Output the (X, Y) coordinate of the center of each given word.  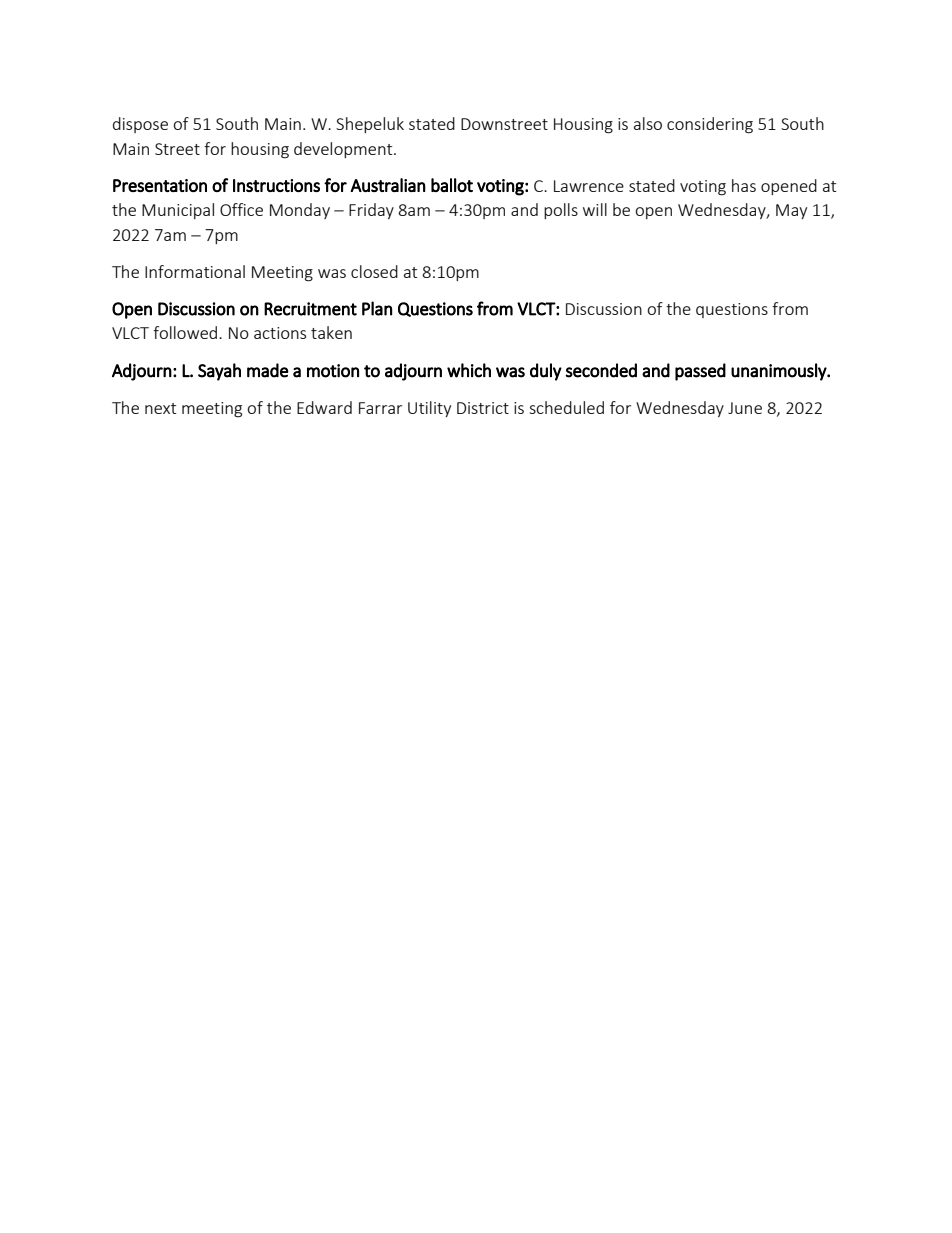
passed (700, 372)
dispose (140, 125)
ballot (452, 185)
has (744, 185)
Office (241, 209)
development (344, 150)
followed (186, 332)
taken (331, 332)
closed (374, 271)
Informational (195, 271)
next (160, 408)
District (483, 408)
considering (710, 125)
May (791, 211)
